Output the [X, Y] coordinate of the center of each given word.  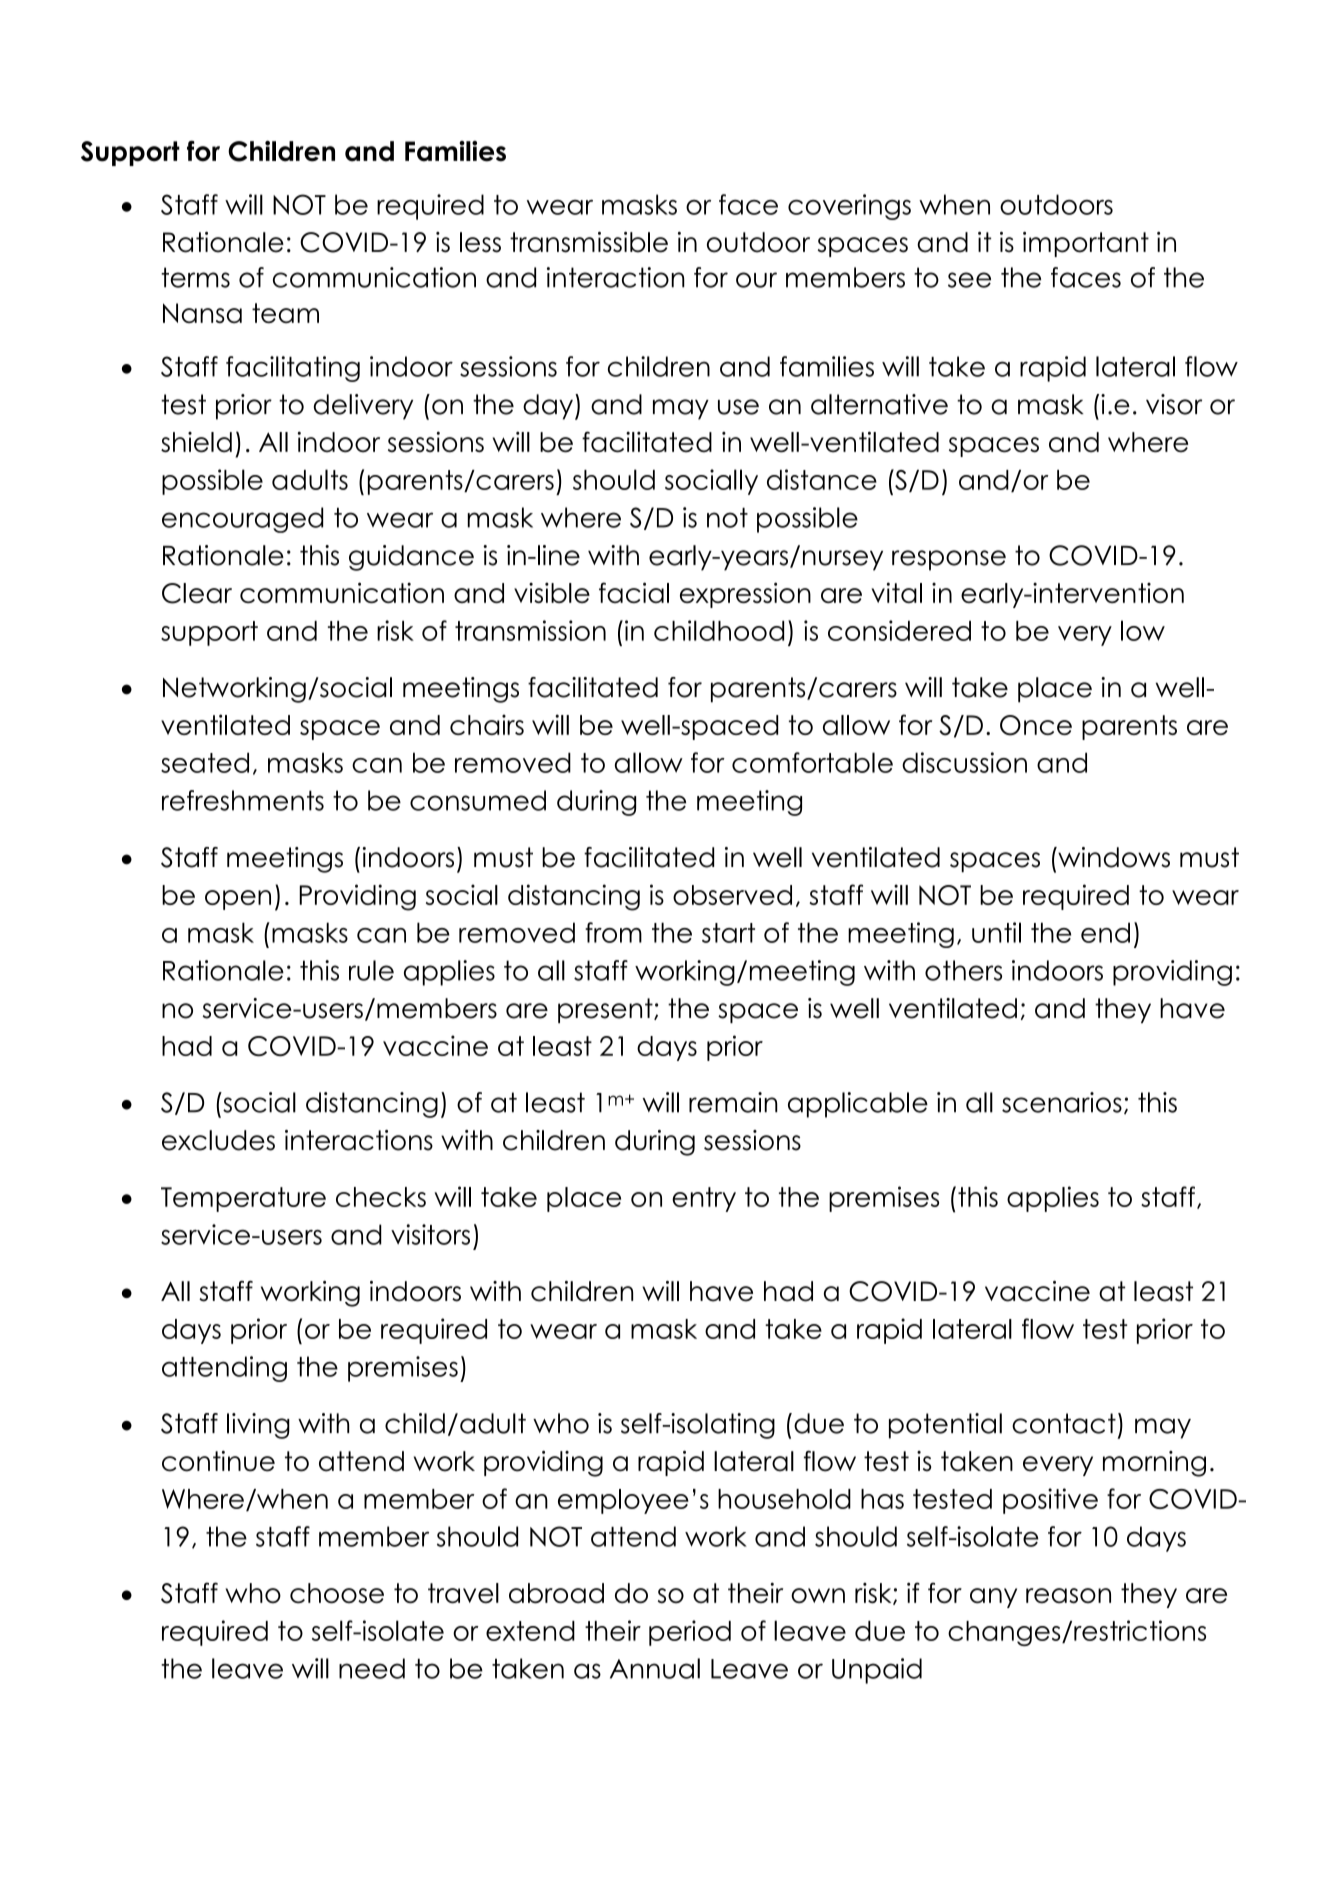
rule [371, 970]
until [996, 932]
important [1086, 244]
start [728, 933]
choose [337, 1593]
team [285, 313]
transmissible [589, 242]
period [690, 1633]
